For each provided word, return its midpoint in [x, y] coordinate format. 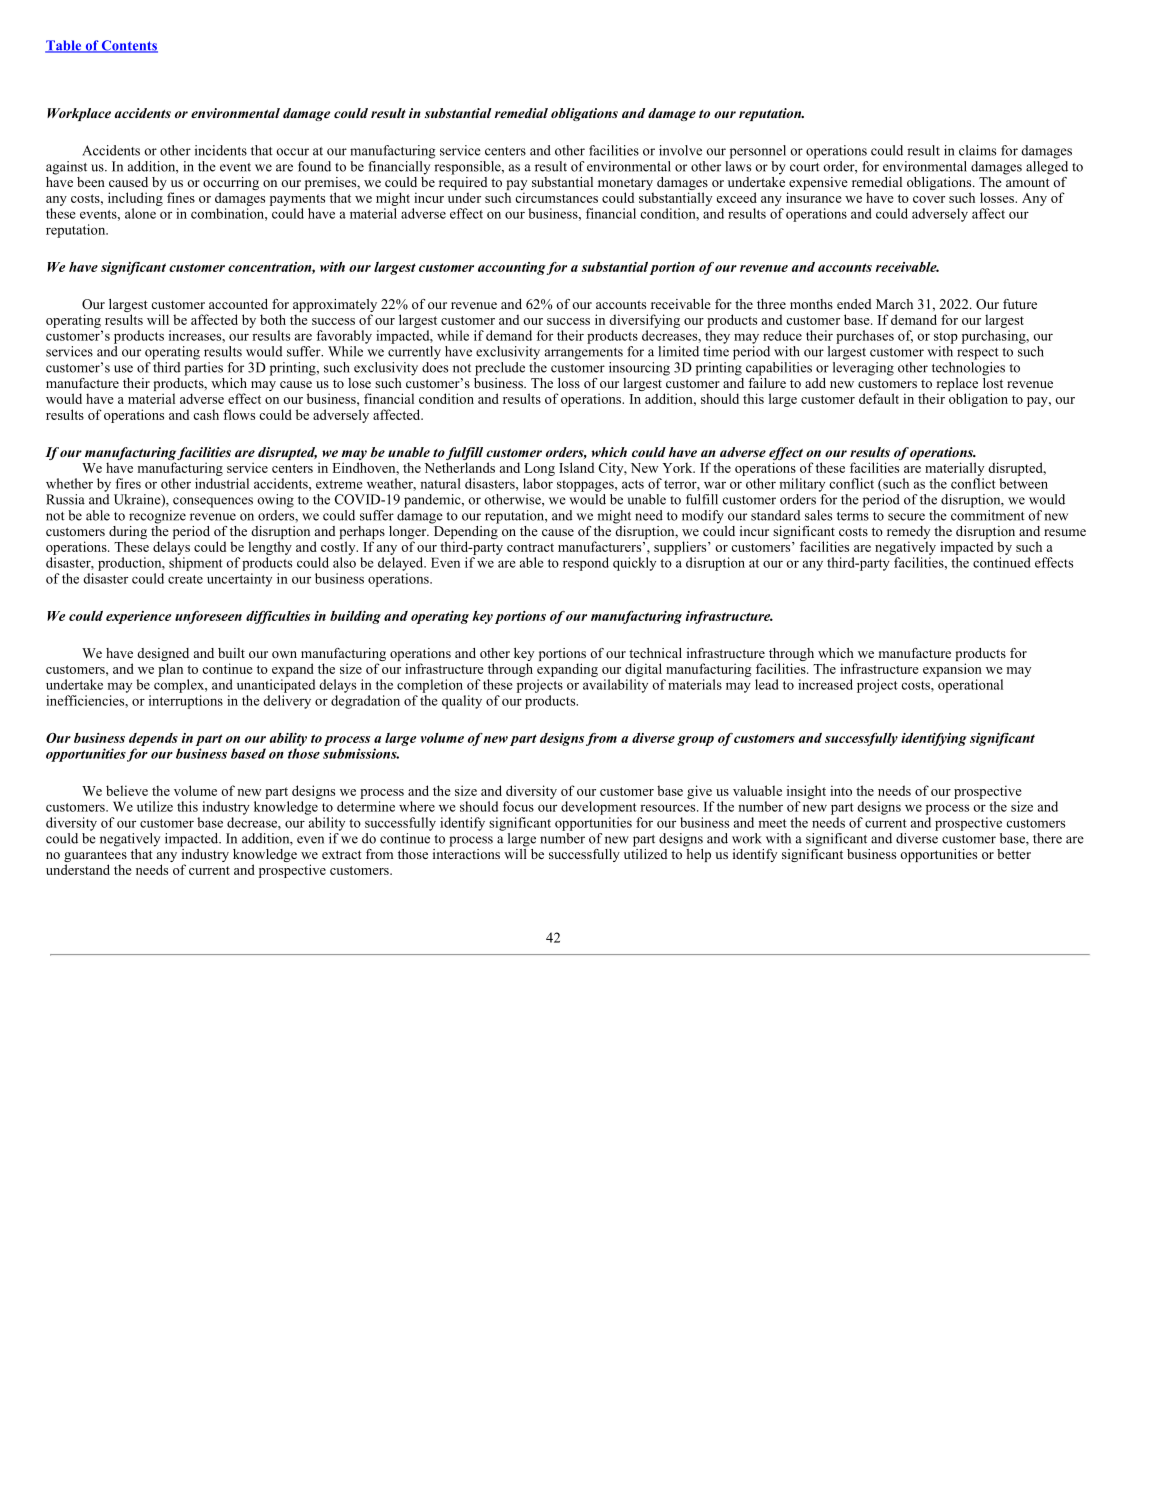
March [894, 304]
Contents [129, 46]
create [185, 579]
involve [680, 150]
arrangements [584, 354]
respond [586, 564]
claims [977, 150]
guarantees [95, 857]
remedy [908, 534]
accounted [238, 304]
